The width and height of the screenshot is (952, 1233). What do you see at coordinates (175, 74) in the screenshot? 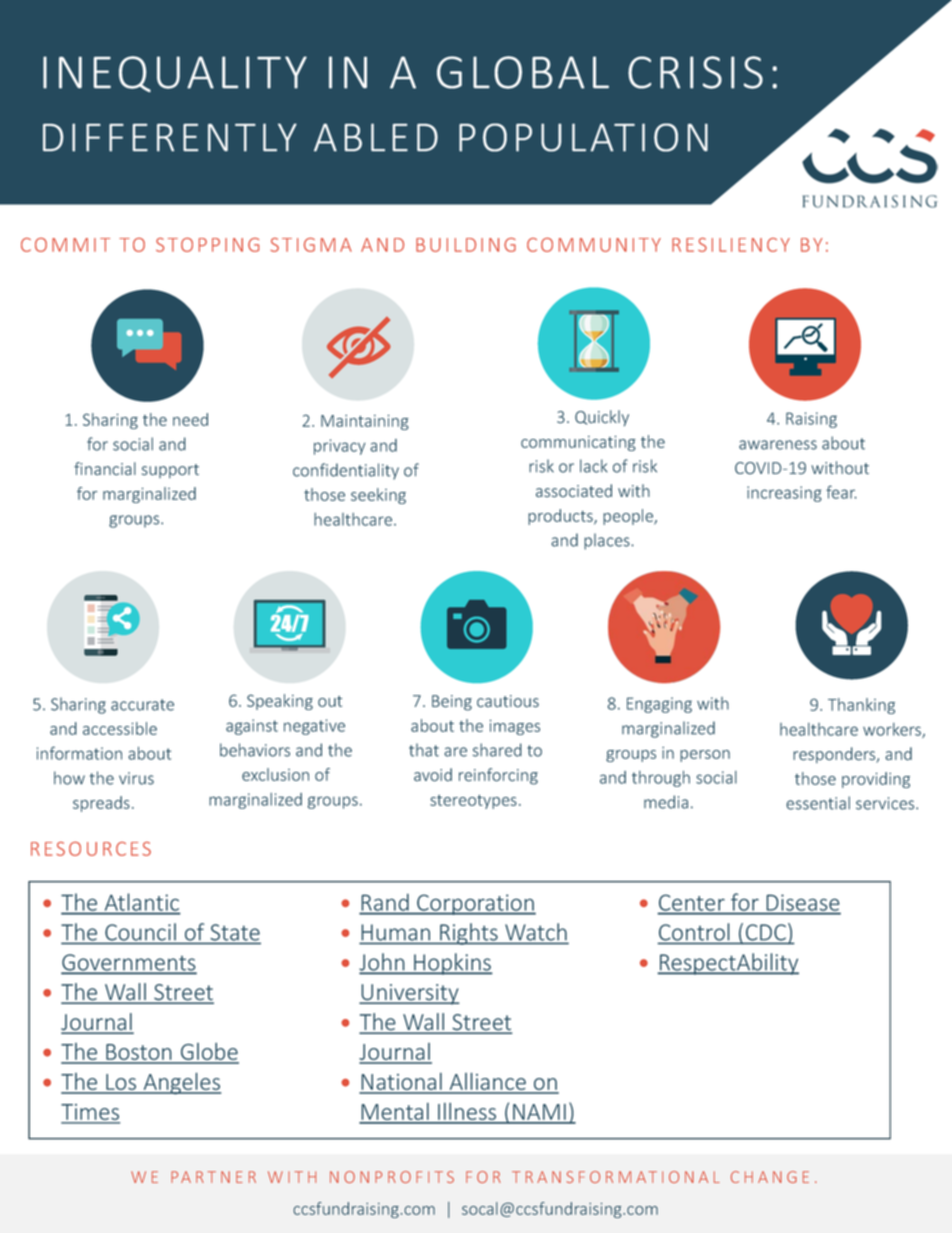
I see `INEQUALITY` at bounding box center [175, 74].
